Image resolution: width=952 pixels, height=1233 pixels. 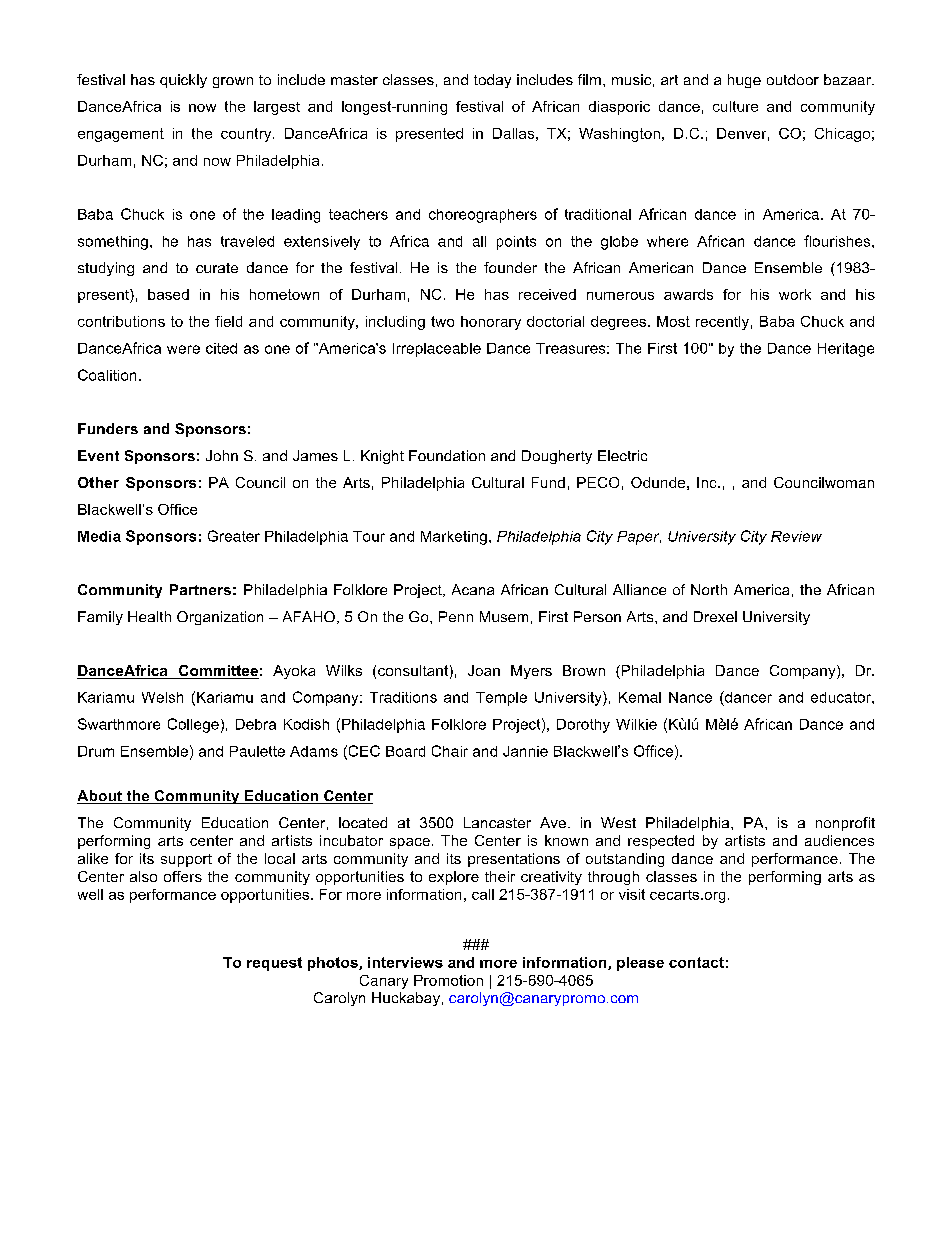 What do you see at coordinates (448, 980) in the screenshot?
I see `Promotion` at bounding box center [448, 980].
